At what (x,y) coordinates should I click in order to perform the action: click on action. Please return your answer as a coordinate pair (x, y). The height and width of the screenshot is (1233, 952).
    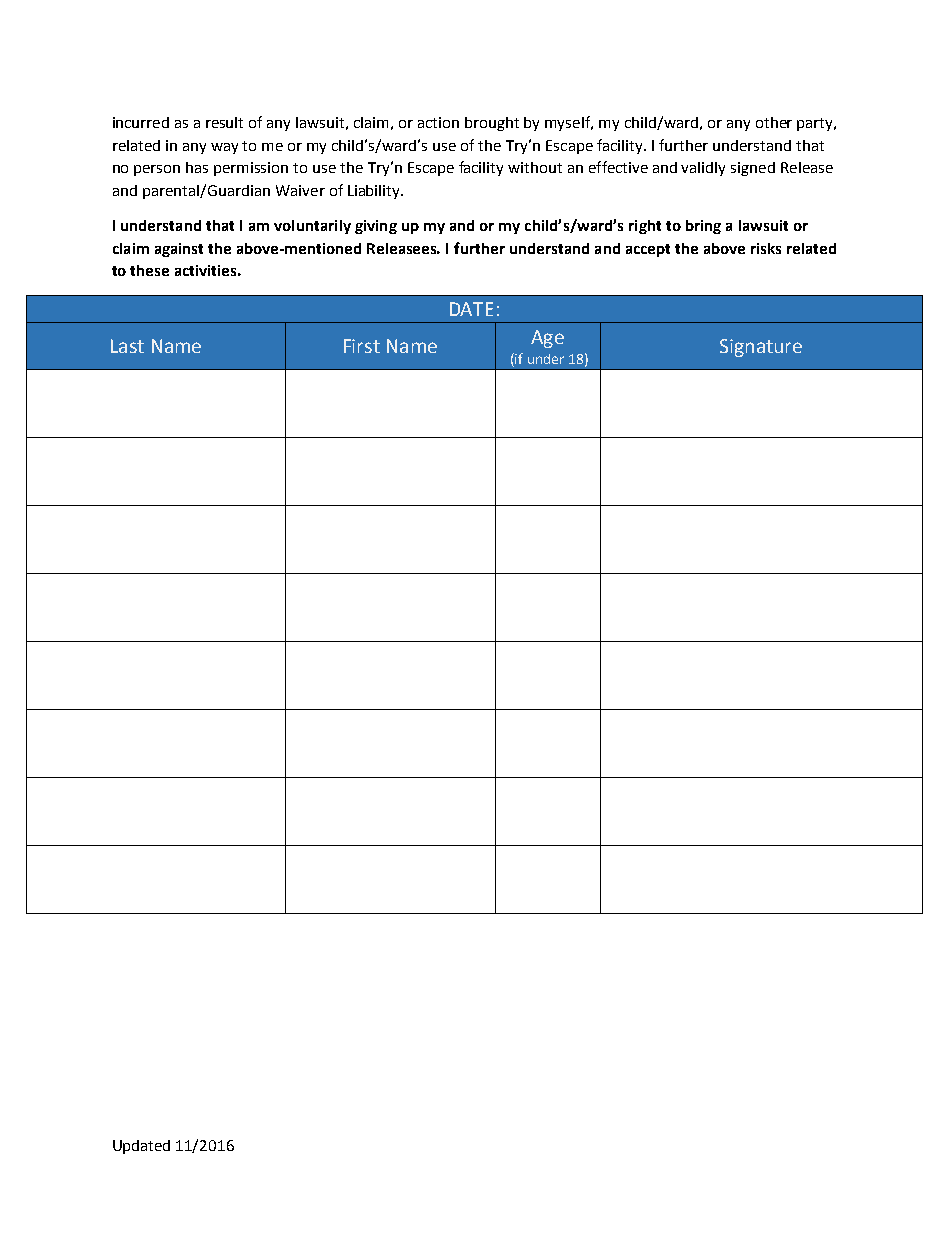
    Looking at the image, I should click on (438, 122).
